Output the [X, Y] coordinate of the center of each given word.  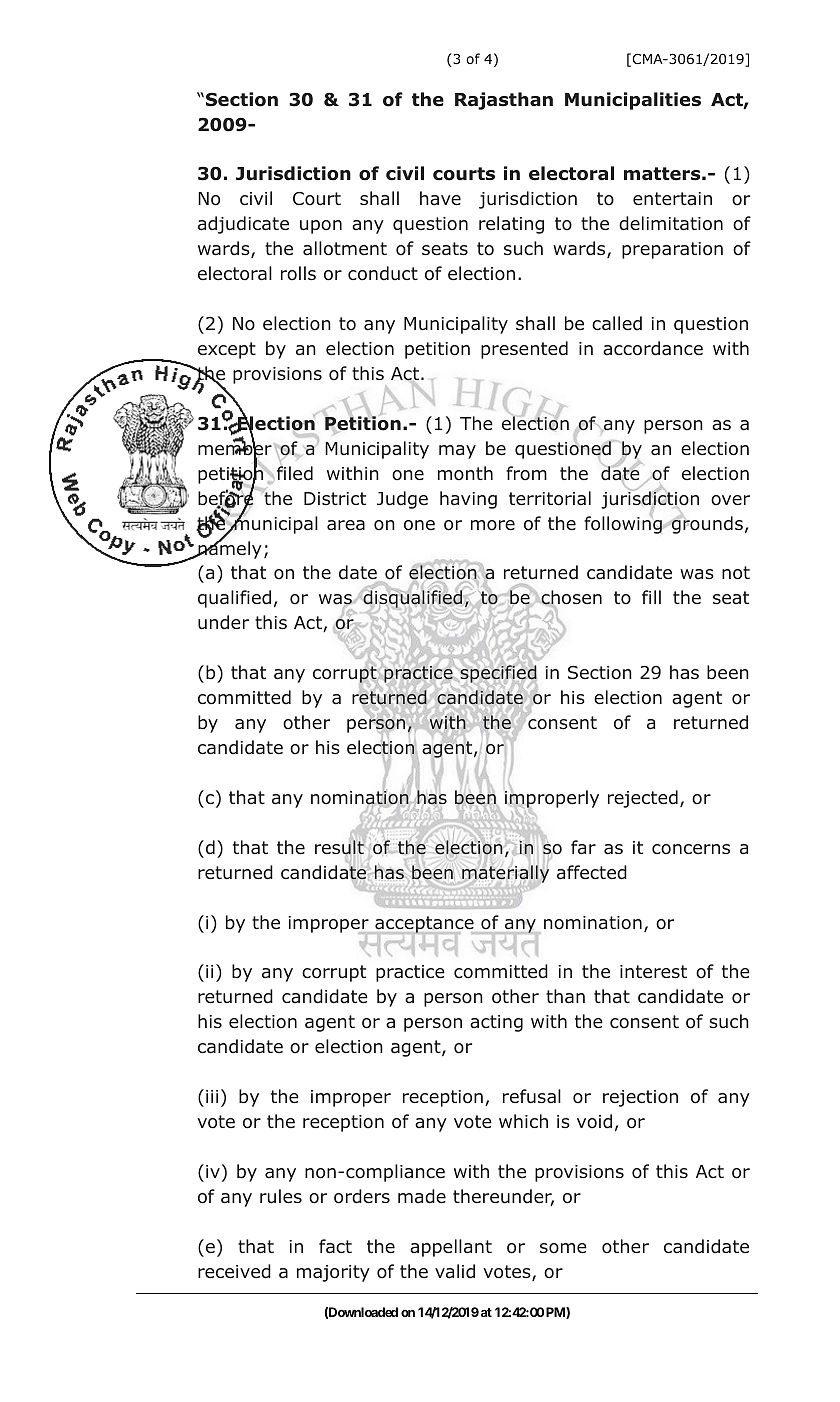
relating [511, 225]
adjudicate [243, 225]
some [563, 1248]
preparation [672, 250]
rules [281, 1196]
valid [455, 1271]
